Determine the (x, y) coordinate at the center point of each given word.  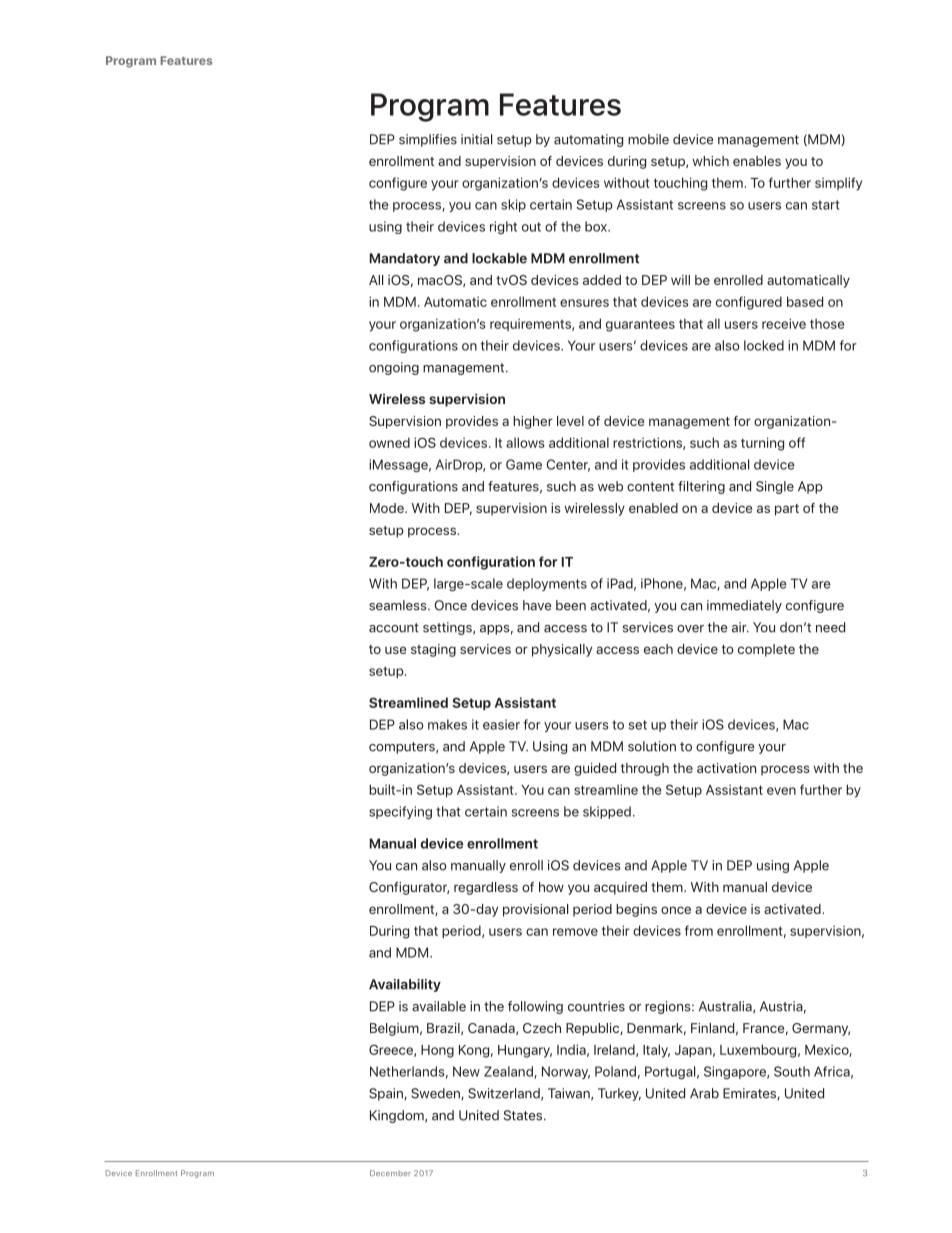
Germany (821, 1029)
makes (447, 724)
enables (757, 161)
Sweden (436, 1094)
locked (764, 345)
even (781, 791)
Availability (405, 985)
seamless (399, 605)
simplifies (428, 140)
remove (575, 932)
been (571, 605)
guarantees (640, 325)
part (787, 510)
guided (595, 769)
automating (588, 140)
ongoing (394, 368)
